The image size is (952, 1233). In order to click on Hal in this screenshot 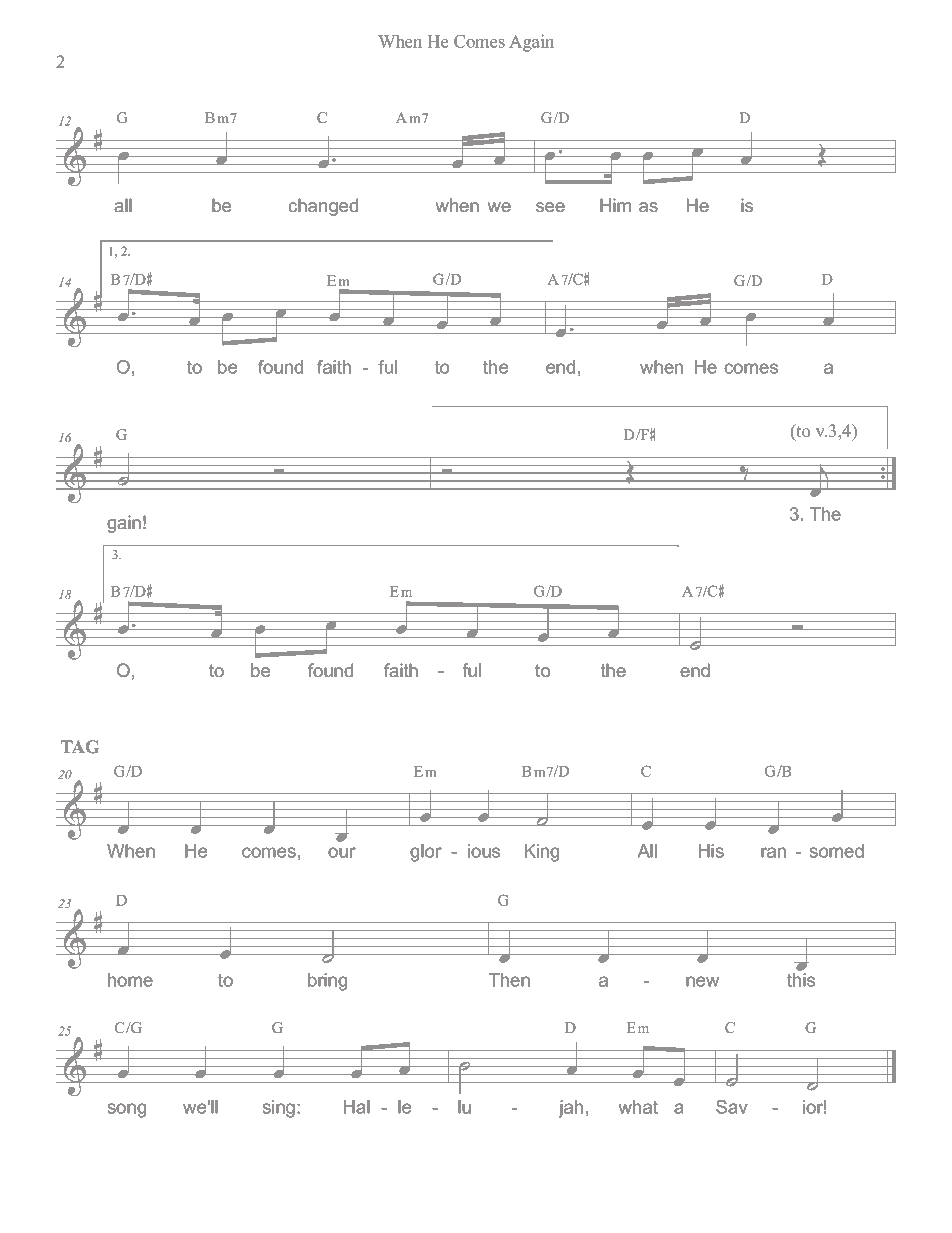, I will do `click(357, 1107)`.
